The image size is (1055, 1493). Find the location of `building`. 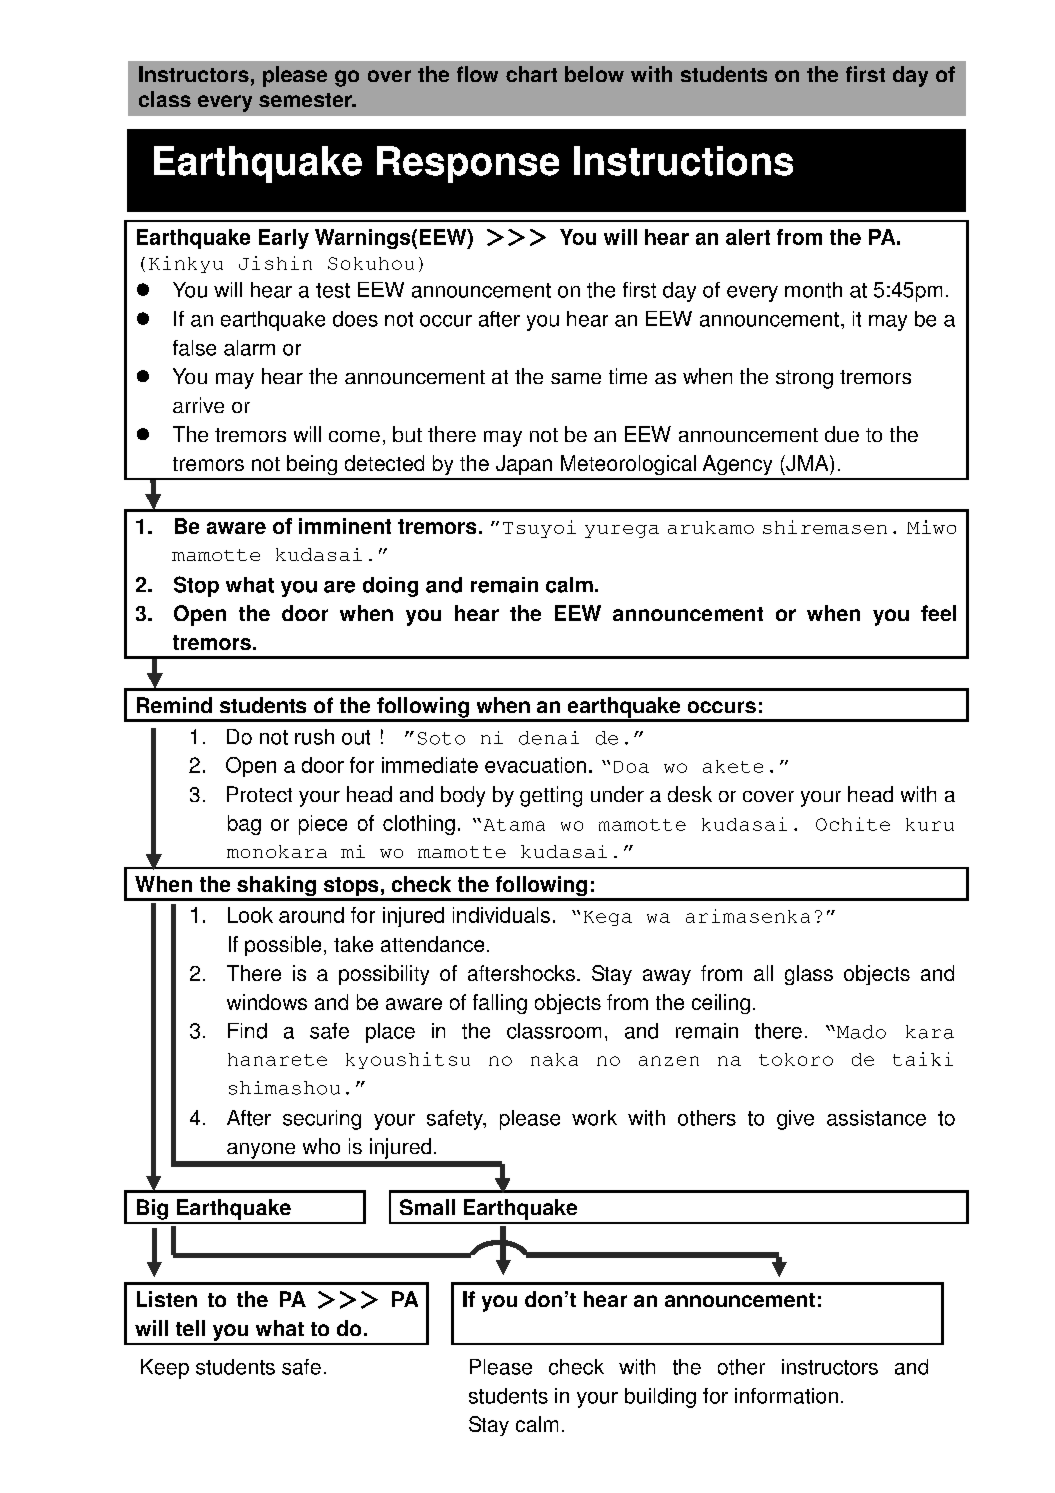

building is located at coordinates (660, 1398).
